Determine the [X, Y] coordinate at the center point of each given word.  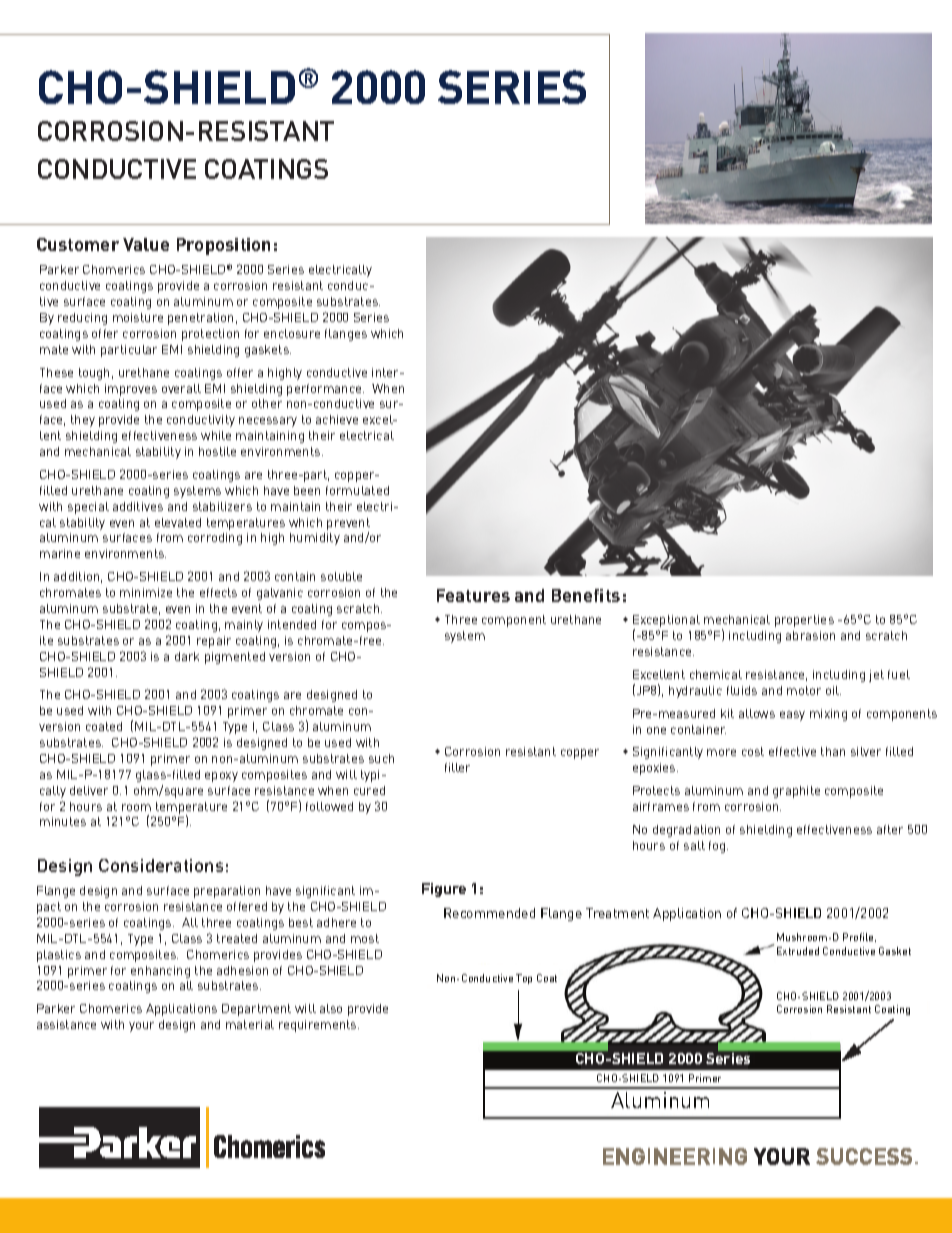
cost [753, 751]
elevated [178, 522]
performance [325, 390]
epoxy [221, 777]
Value [146, 244]
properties [804, 621]
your [141, 1027]
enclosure [292, 333]
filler [457, 767]
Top [524, 979]
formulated [357, 490]
